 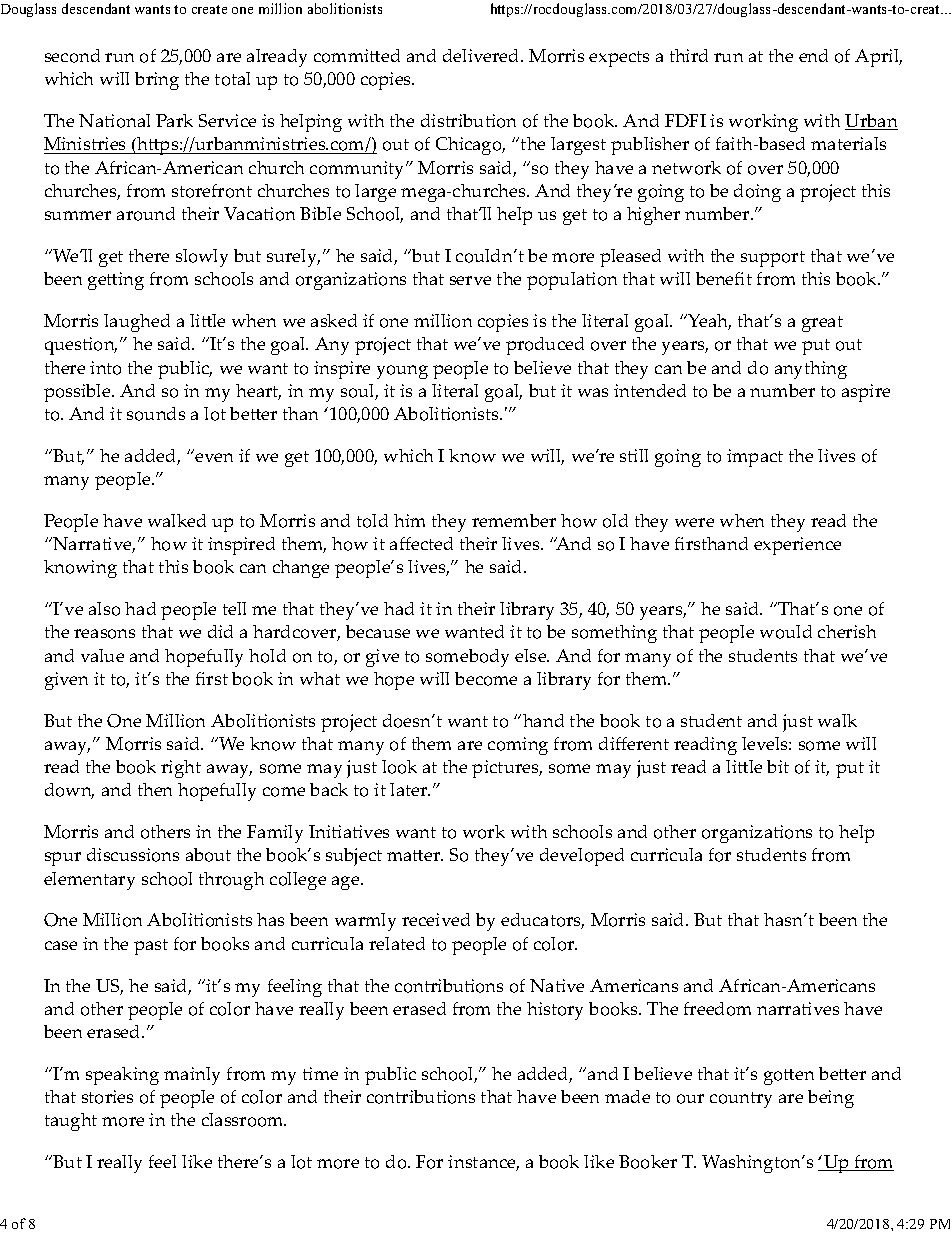 What do you see at coordinates (378, 631) in the screenshot?
I see `because` at bounding box center [378, 631].
